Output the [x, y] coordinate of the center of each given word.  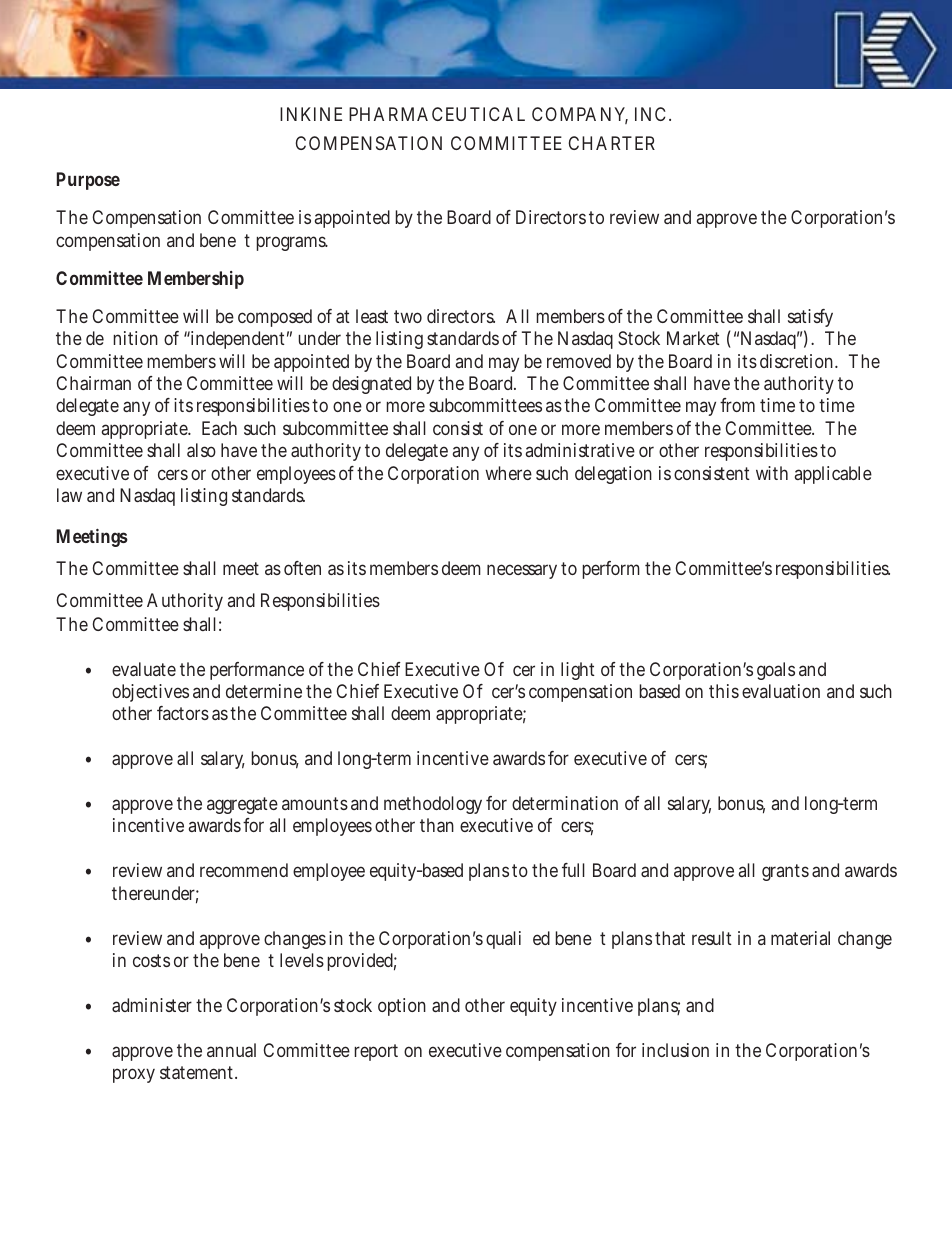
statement [198, 1072]
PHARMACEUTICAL [437, 114]
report [376, 1052]
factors [183, 713]
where [508, 473]
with [772, 473]
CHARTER [611, 143]
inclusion [675, 1050]
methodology [433, 805]
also [201, 450]
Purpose [88, 181]
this [724, 691]
